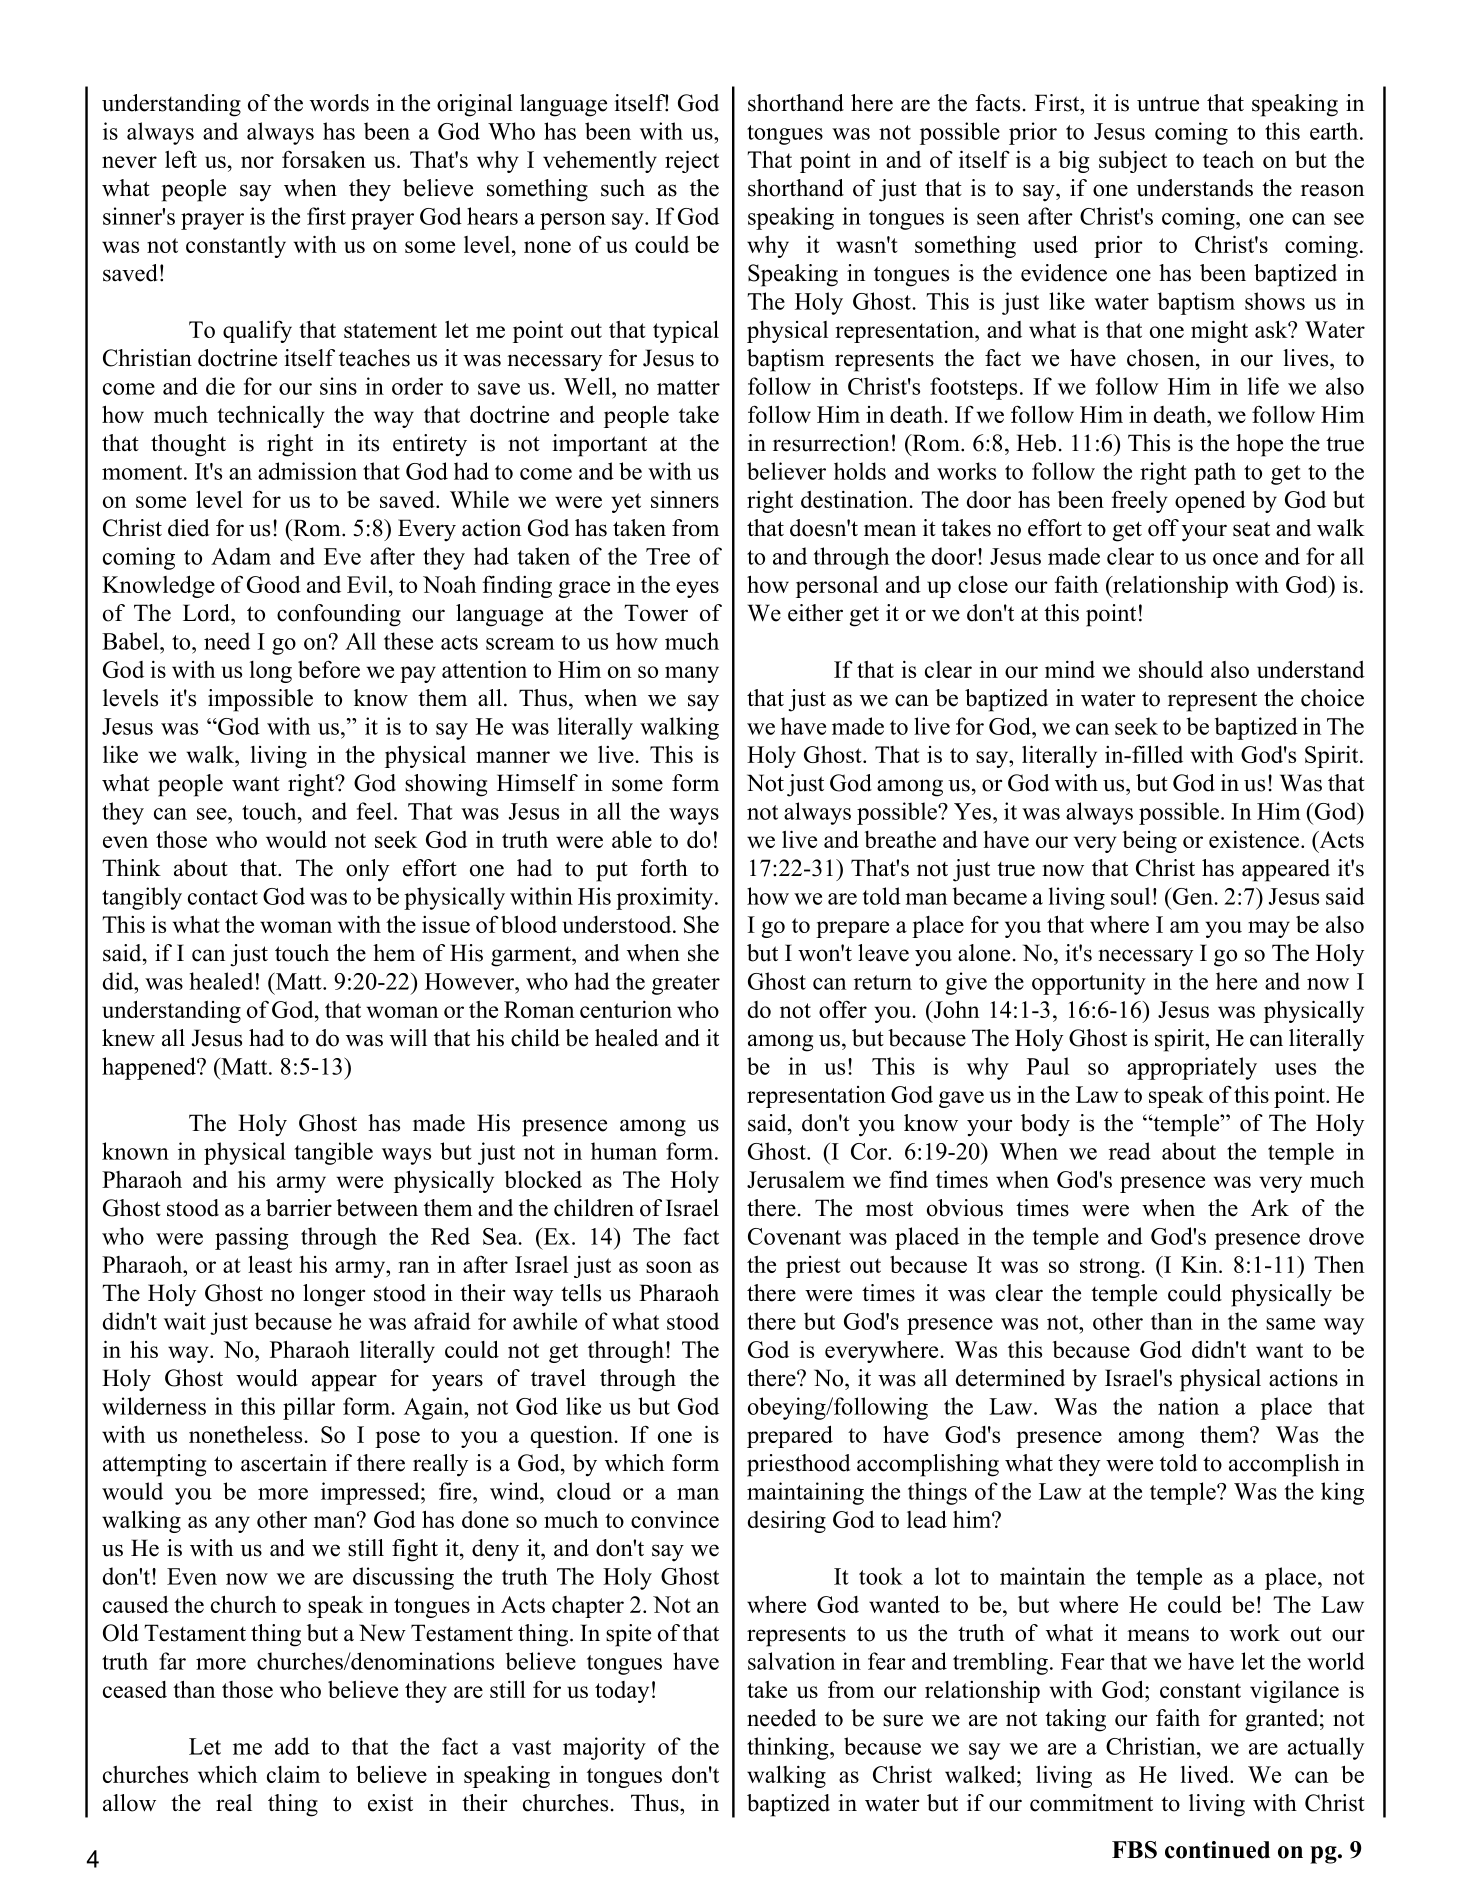 This document has width=1471, height=1904. What do you see at coordinates (604, 1748) in the document?
I see `majority` at bounding box center [604, 1748].
